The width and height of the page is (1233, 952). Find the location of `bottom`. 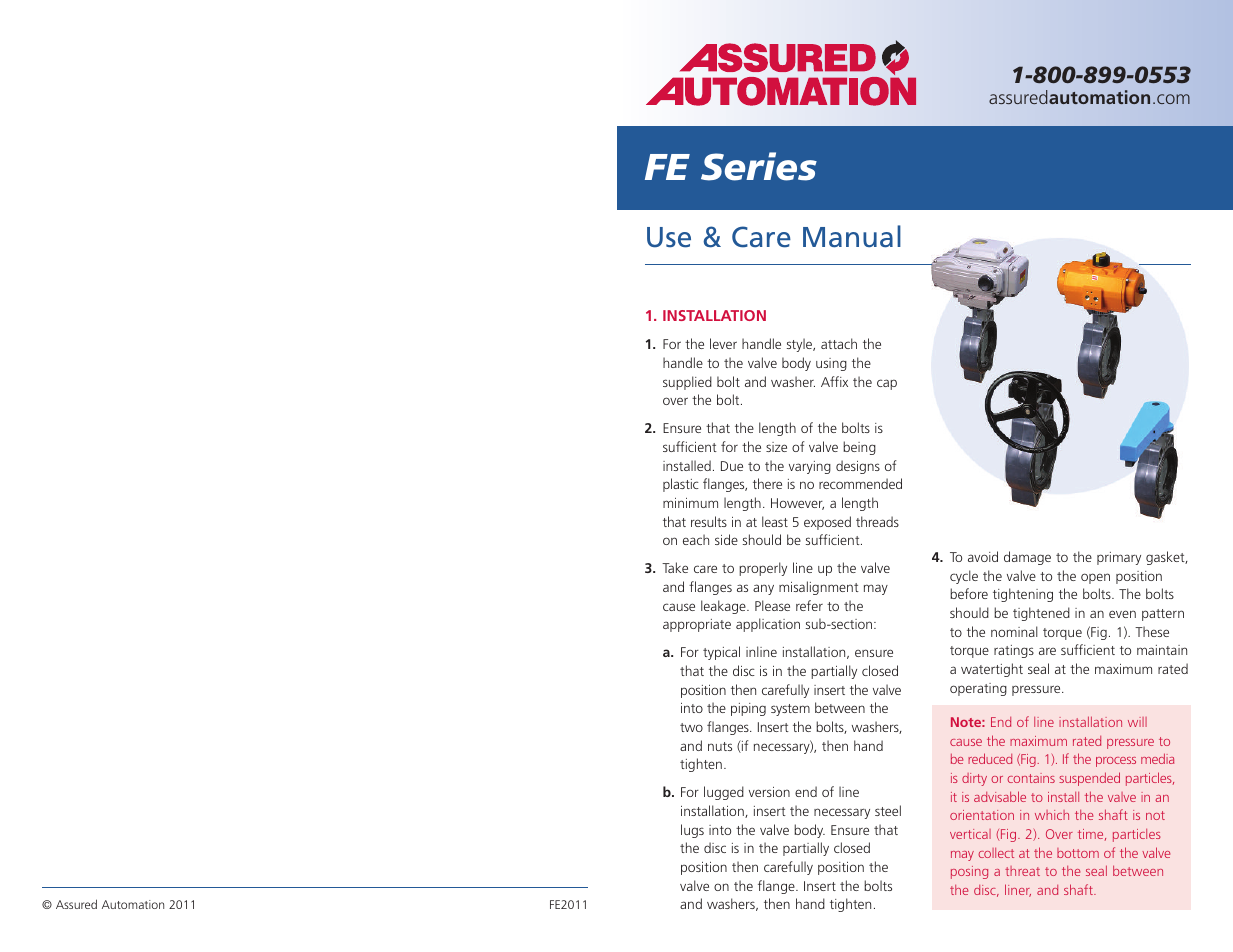

bottom is located at coordinates (1078, 853).
